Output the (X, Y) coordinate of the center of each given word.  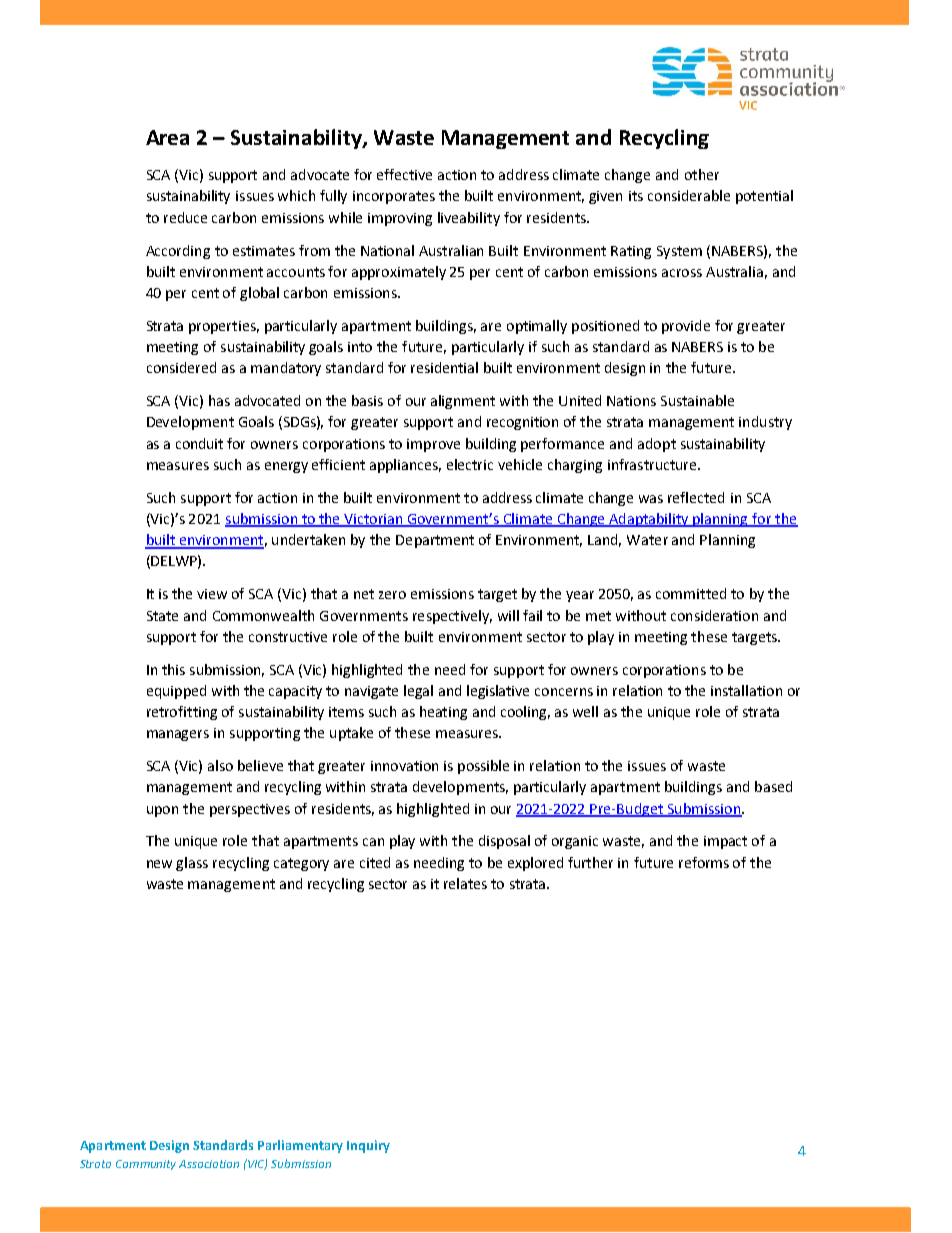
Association (209, 1164)
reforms (704, 862)
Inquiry (368, 1146)
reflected (696, 497)
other (702, 174)
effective (404, 174)
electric (470, 464)
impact (725, 842)
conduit (199, 443)
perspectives (250, 810)
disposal (504, 842)
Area (167, 137)
